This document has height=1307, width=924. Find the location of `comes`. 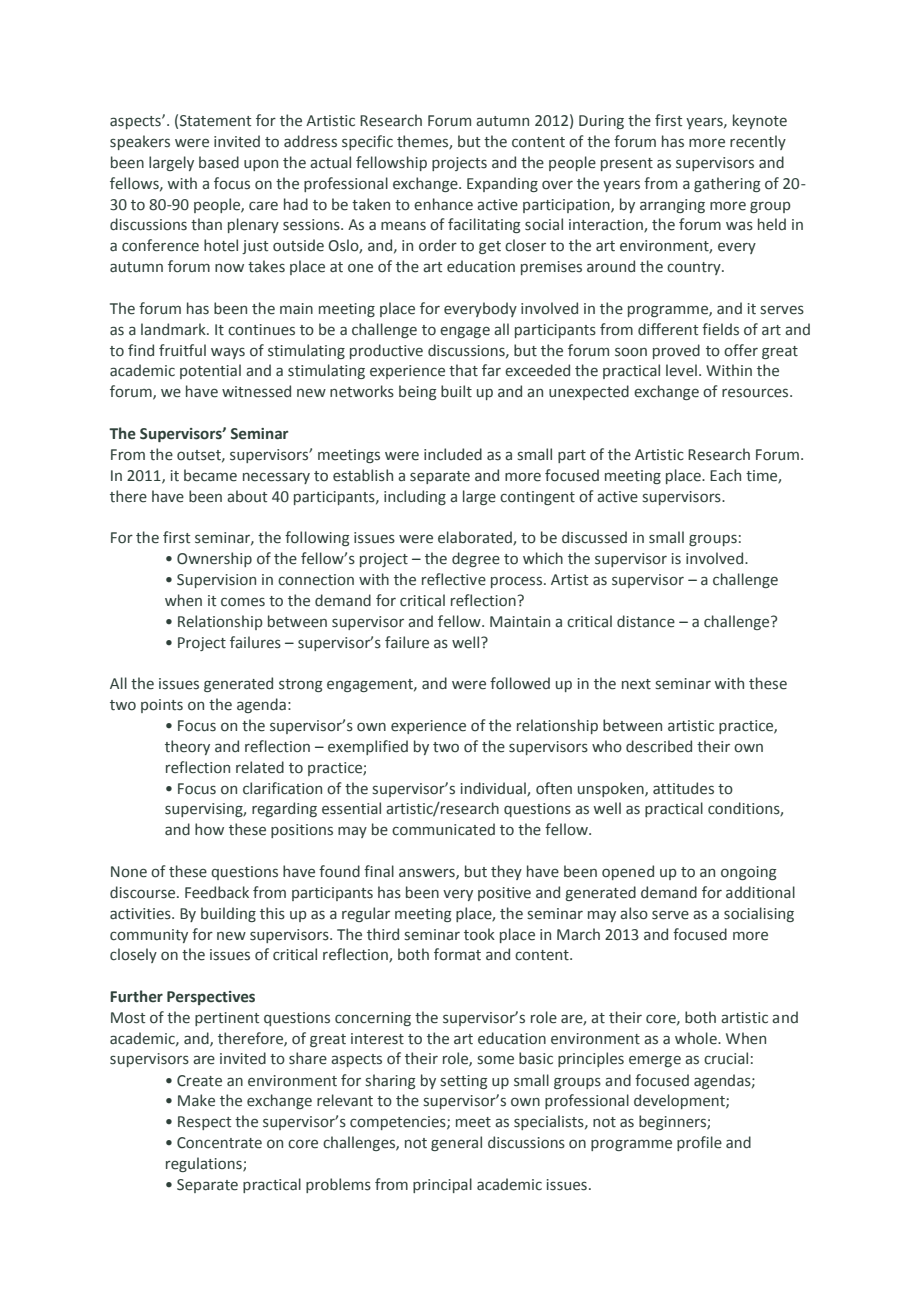

comes is located at coordinates (243, 602).
